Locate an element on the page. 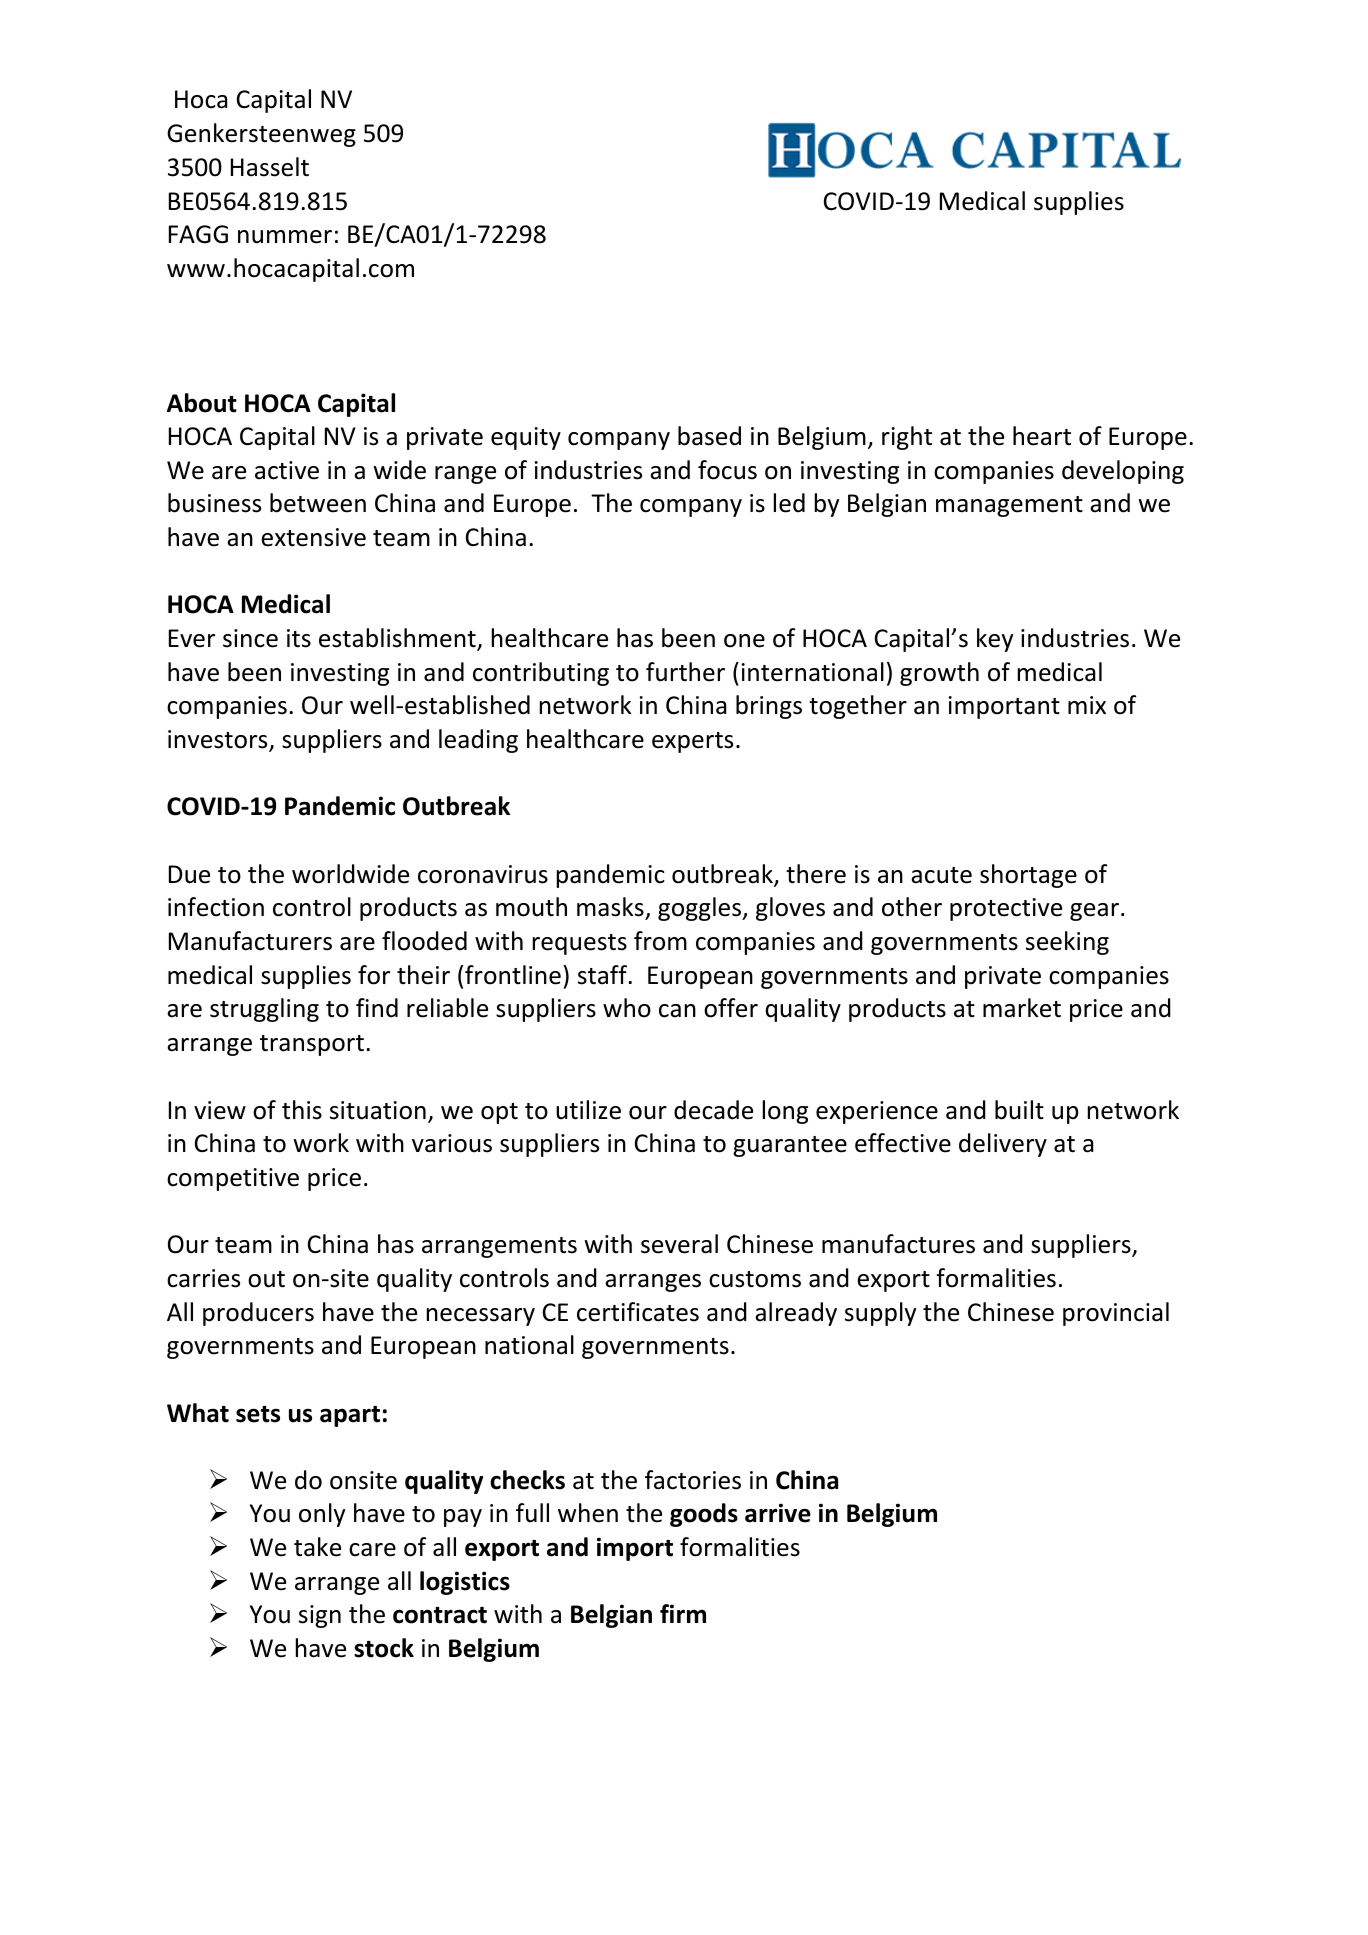 The image size is (1368, 1935). protective is located at coordinates (1006, 909).
